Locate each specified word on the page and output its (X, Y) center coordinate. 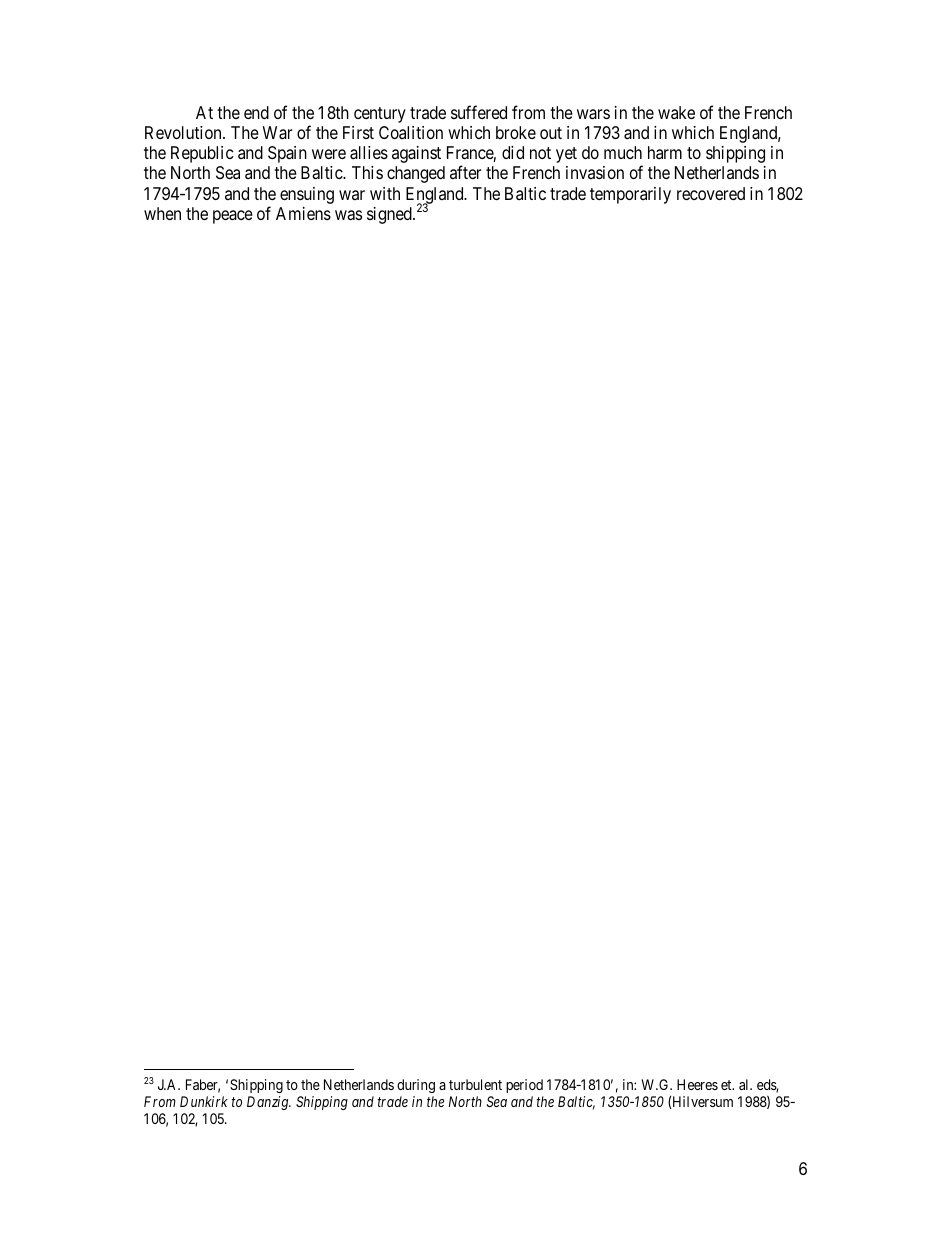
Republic (202, 154)
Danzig (269, 1103)
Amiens (303, 213)
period (524, 1086)
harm (665, 152)
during (416, 1086)
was (348, 215)
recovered (711, 193)
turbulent (475, 1084)
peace (233, 217)
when (162, 213)
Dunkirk (204, 1101)
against (416, 154)
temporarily (630, 195)
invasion (595, 172)
